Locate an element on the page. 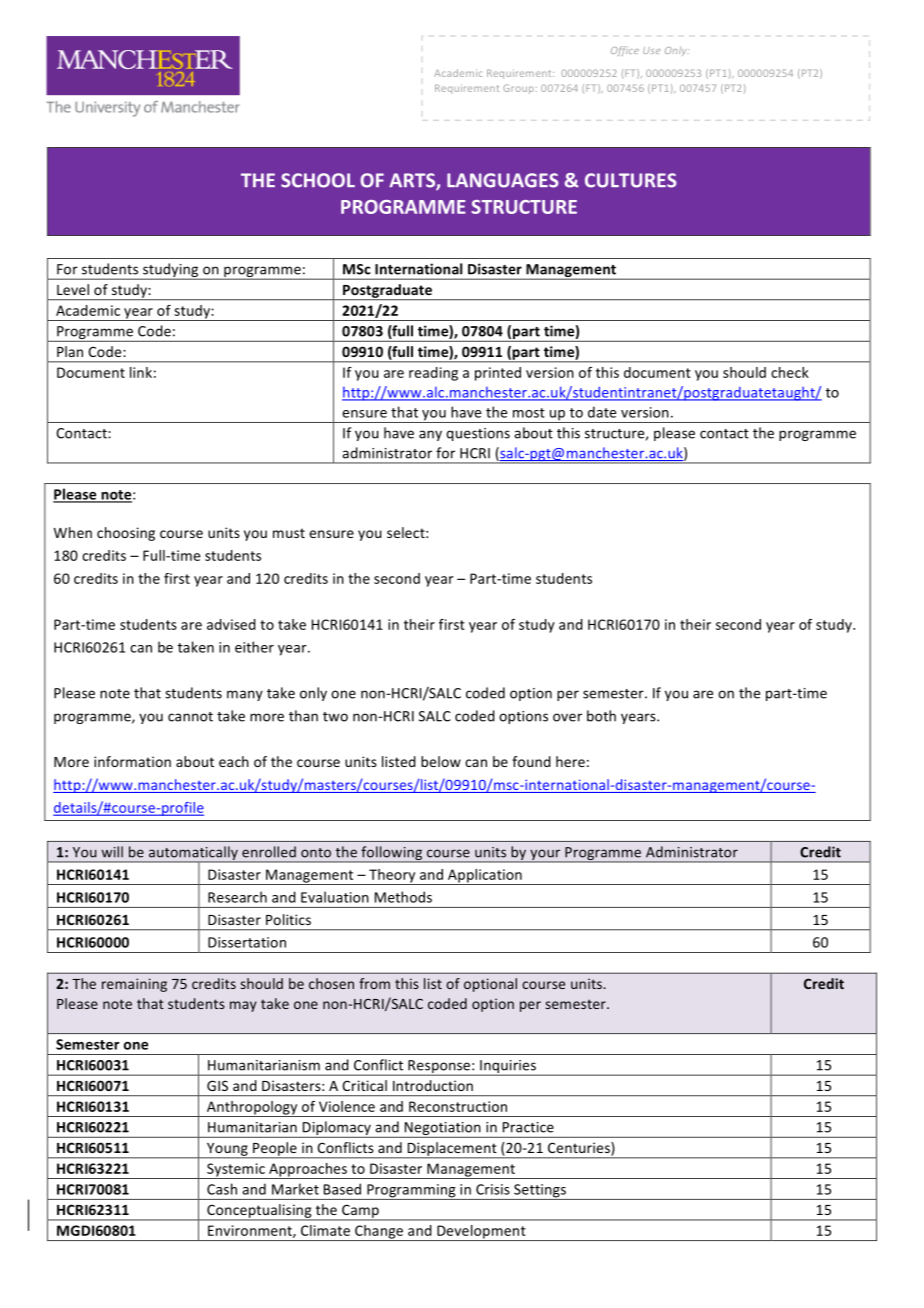  choosing is located at coordinates (126, 534).
